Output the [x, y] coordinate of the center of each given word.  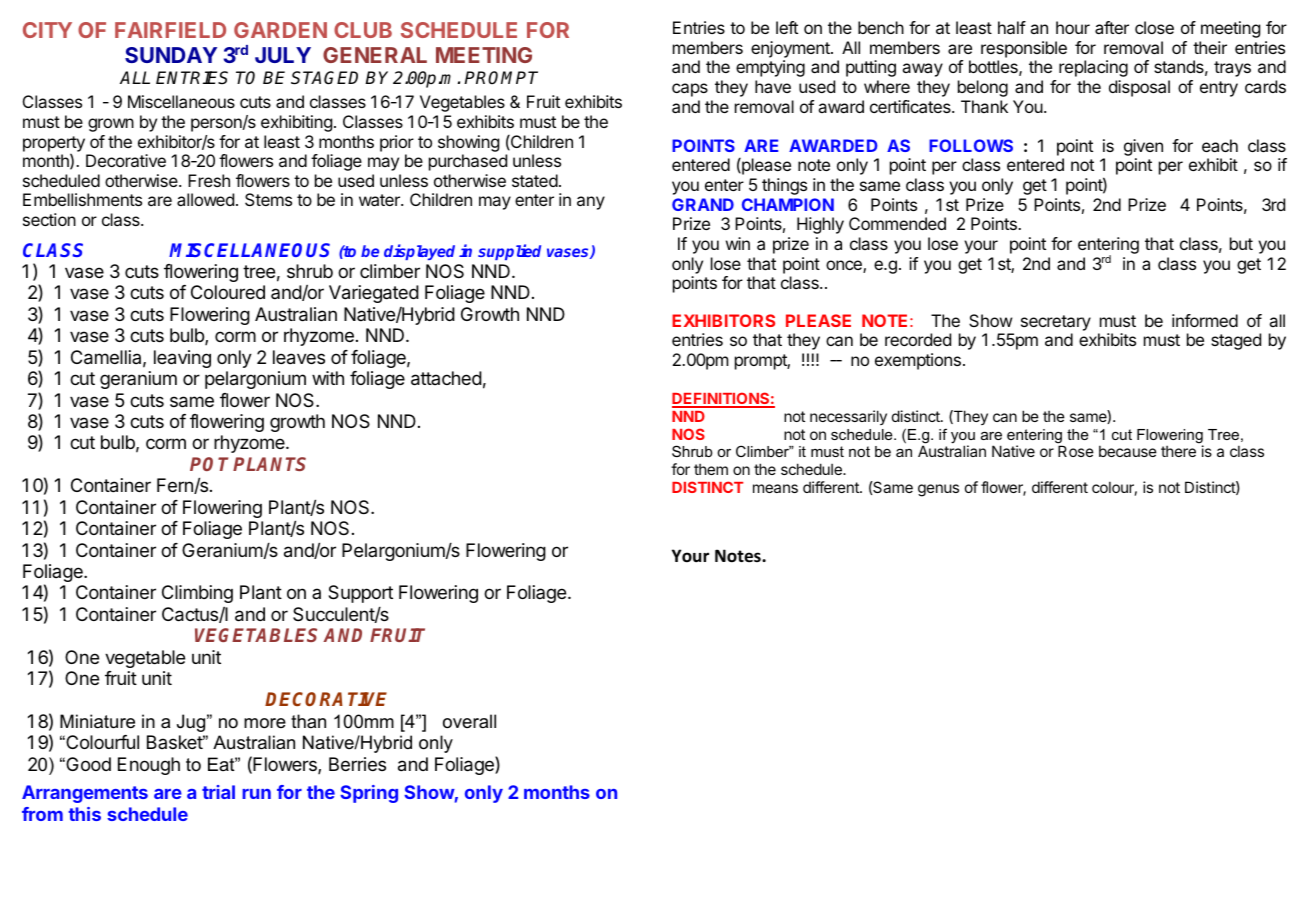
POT [209, 464]
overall [469, 721]
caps [690, 90]
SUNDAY [171, 55]
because [1128, 451]
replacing [1093, 68]
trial [218, 792]
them [711, 469]
